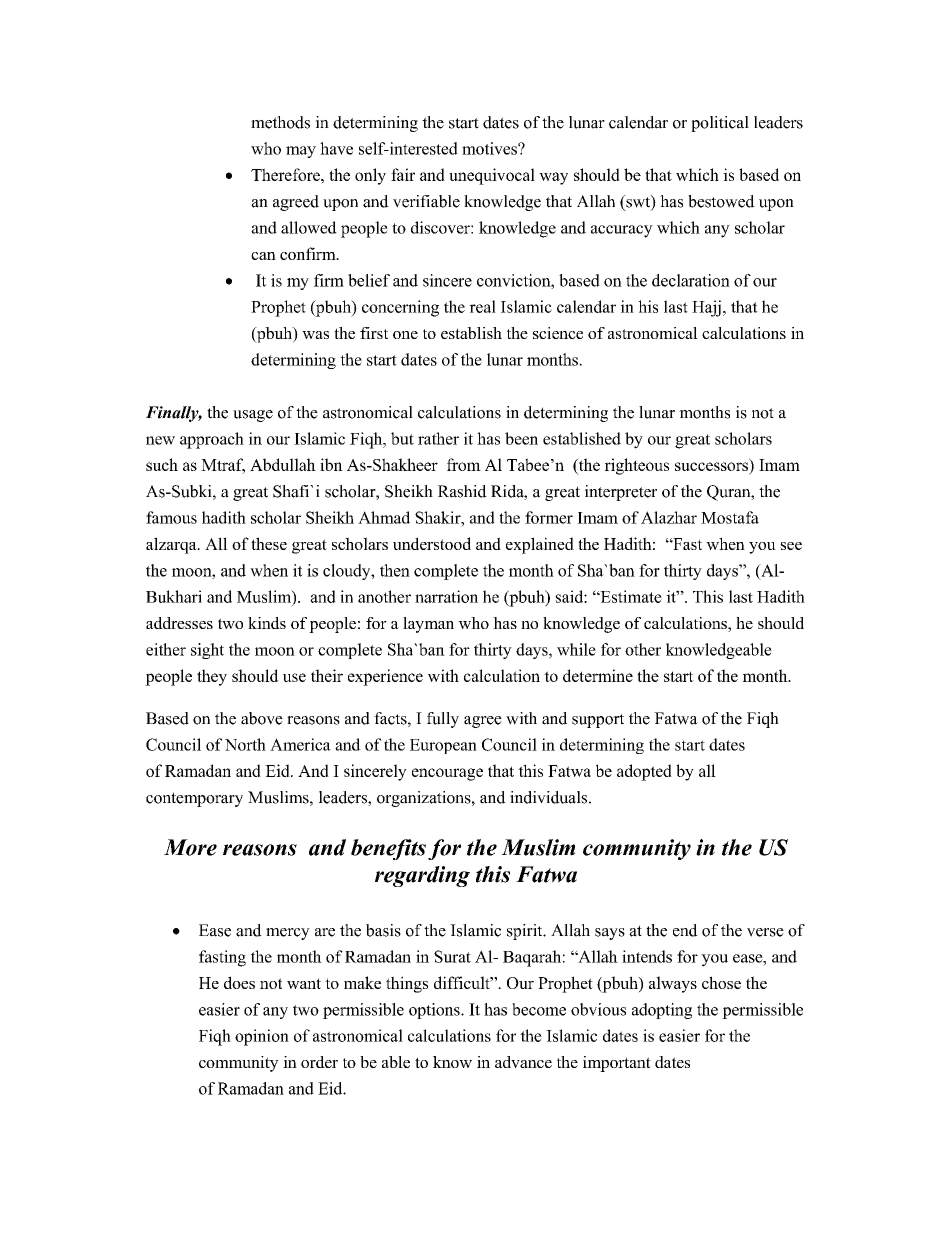 The height and width of the screenshot is (1233, 952). I want to click on unequivocal, so click(492, 176).
